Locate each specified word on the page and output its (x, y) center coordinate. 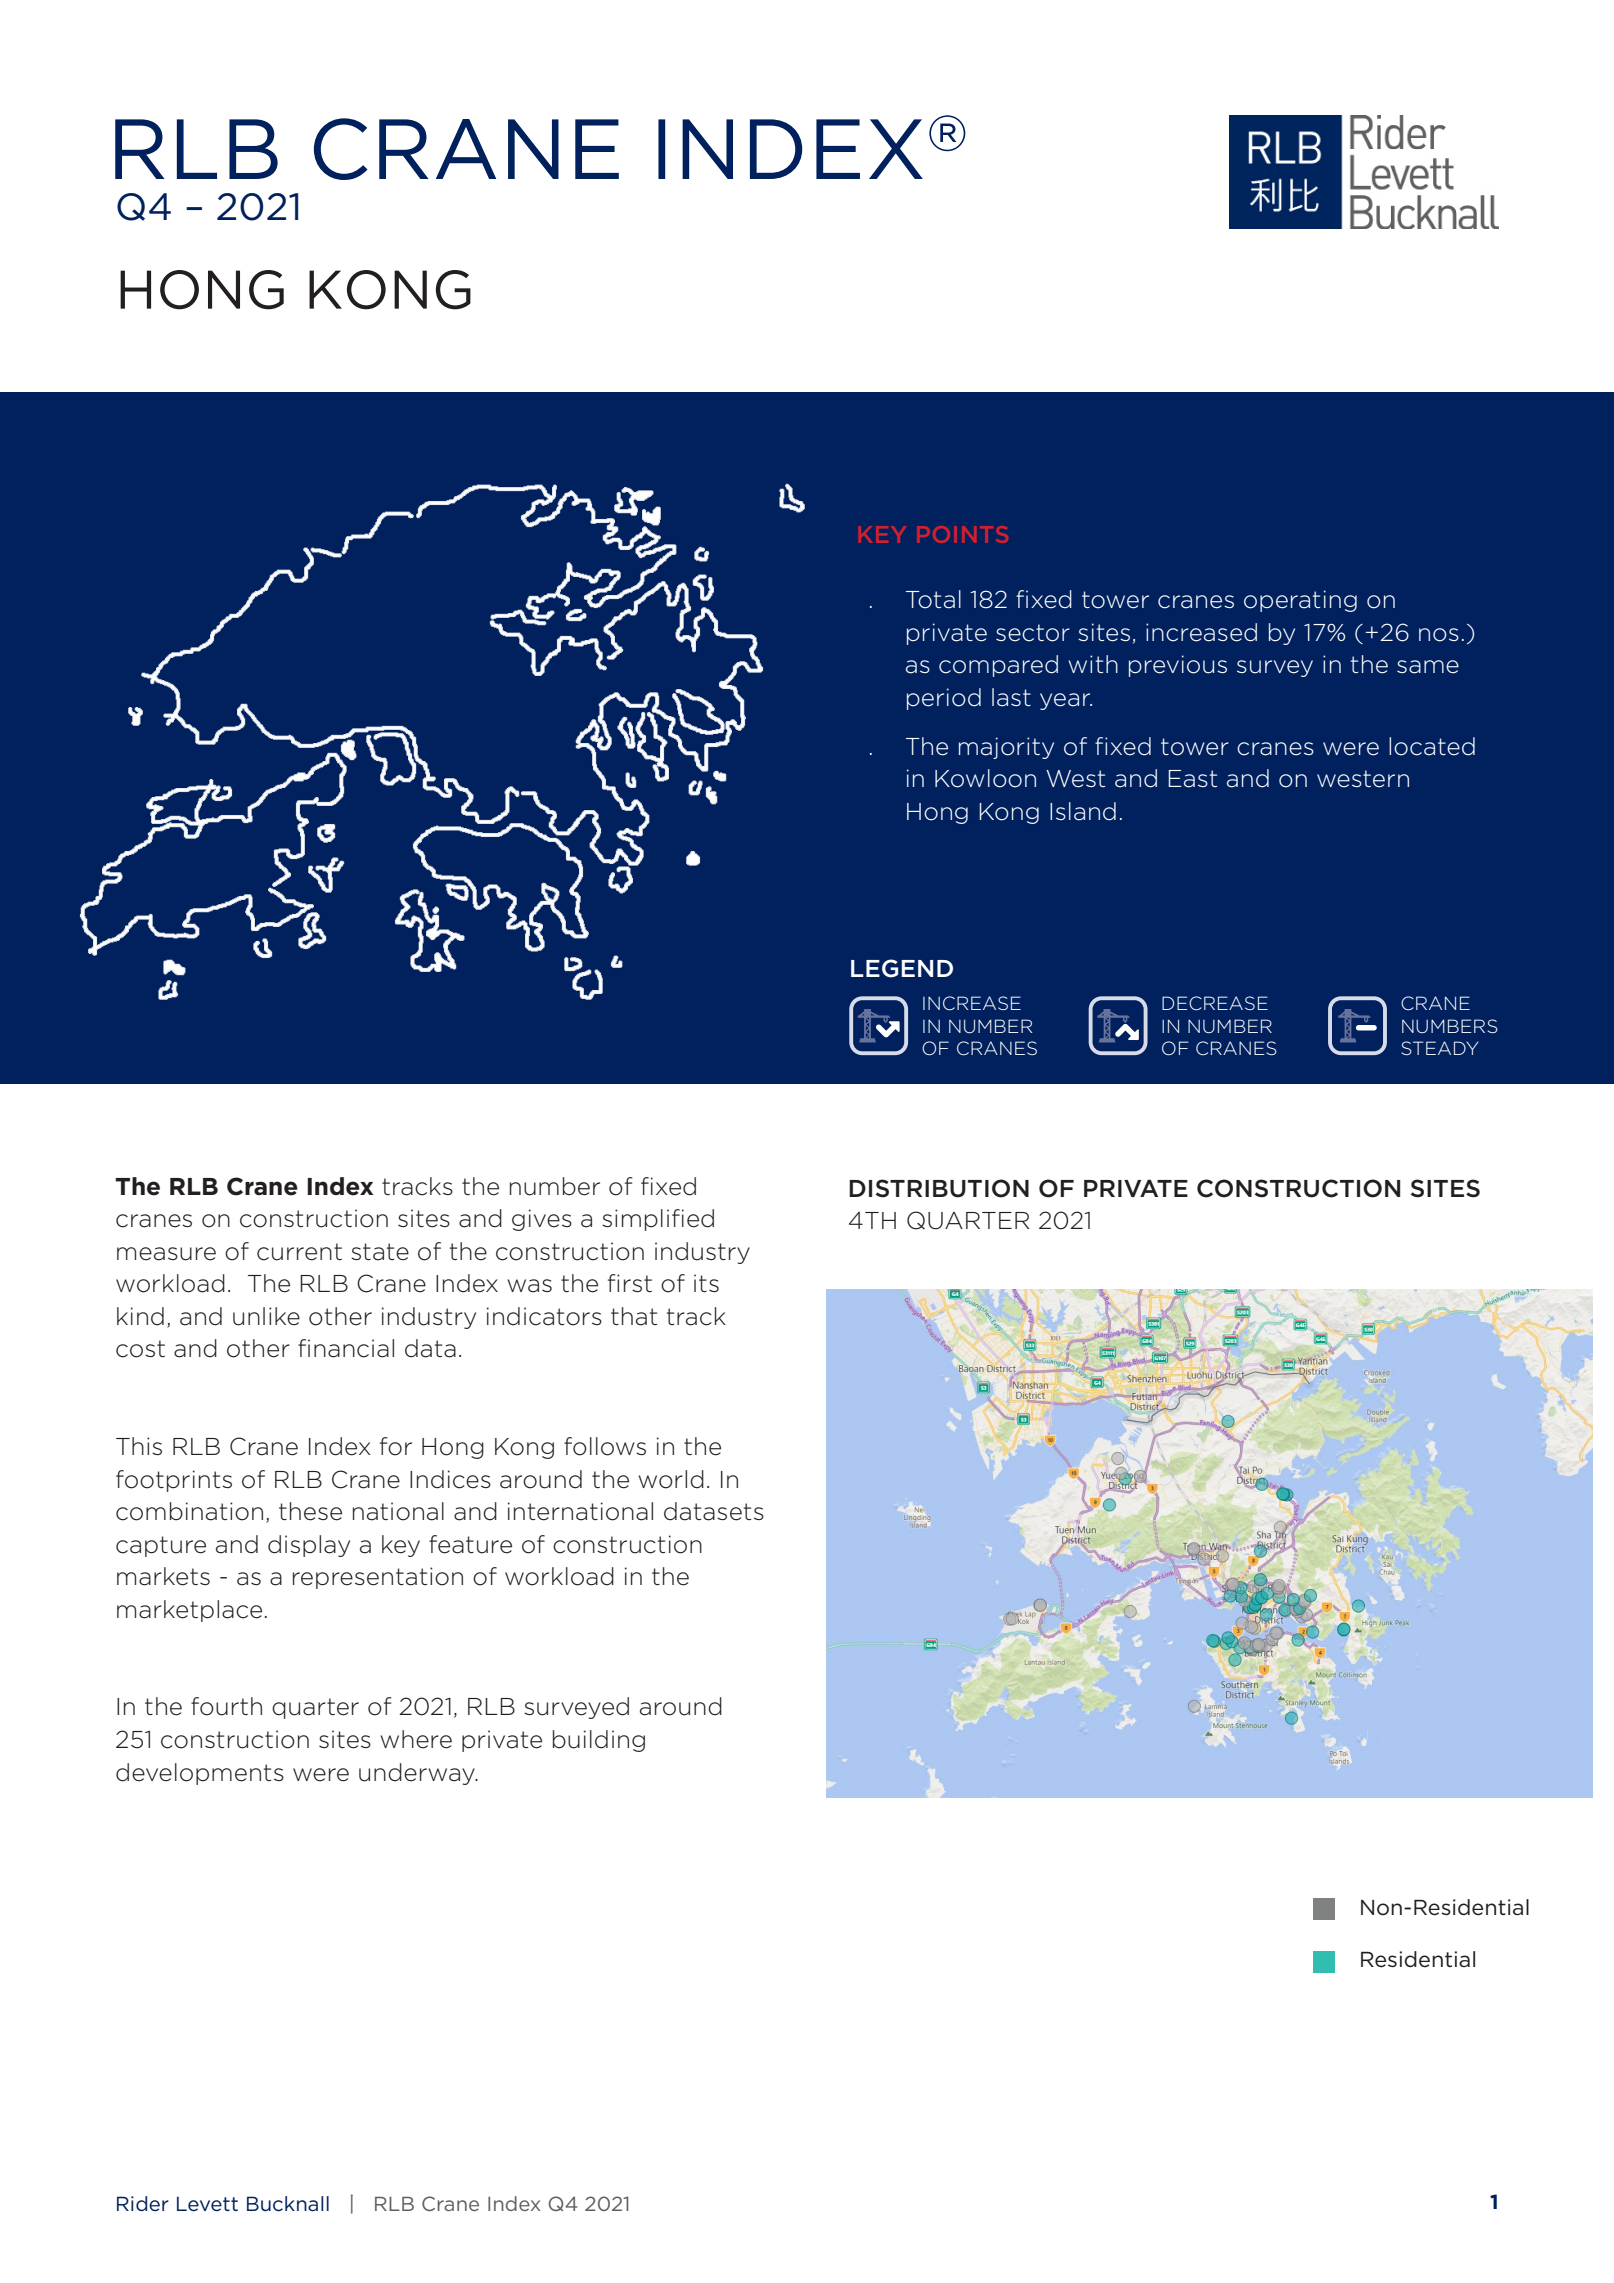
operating (1300, 601)
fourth (226, 1706)
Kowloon (985, 778)
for (396, 1446)
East (1192, 779)
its (706, 1283)
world (671, 1479)
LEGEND (902, 968)
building (599, 1741)
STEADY (1440, 1048)
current (299, 1252)
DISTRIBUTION (939, 1188)
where (416, 1739)
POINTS (962, 534)
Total (933, 599)
